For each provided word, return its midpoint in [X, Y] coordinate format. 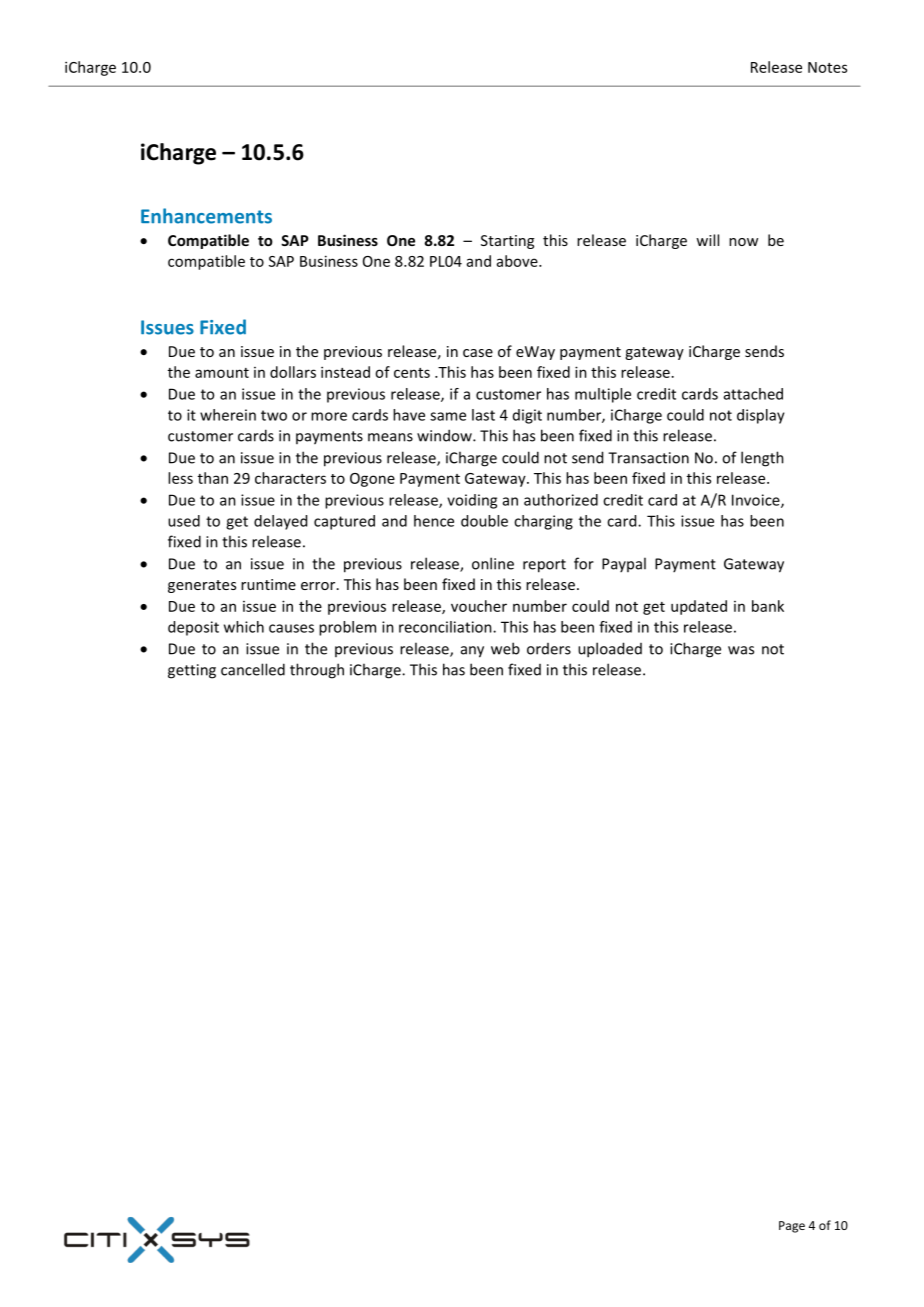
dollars [293, 372]
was [741, 650]
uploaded [610, 650]
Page [792, 1227]
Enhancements [206, 216]
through [317, 671]
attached [753, 394]
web [505, 648]
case [478, 353]
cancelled [253, 669]
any [472, 652]
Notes [827, 67]
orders [549, 649]
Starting [507, 242]
